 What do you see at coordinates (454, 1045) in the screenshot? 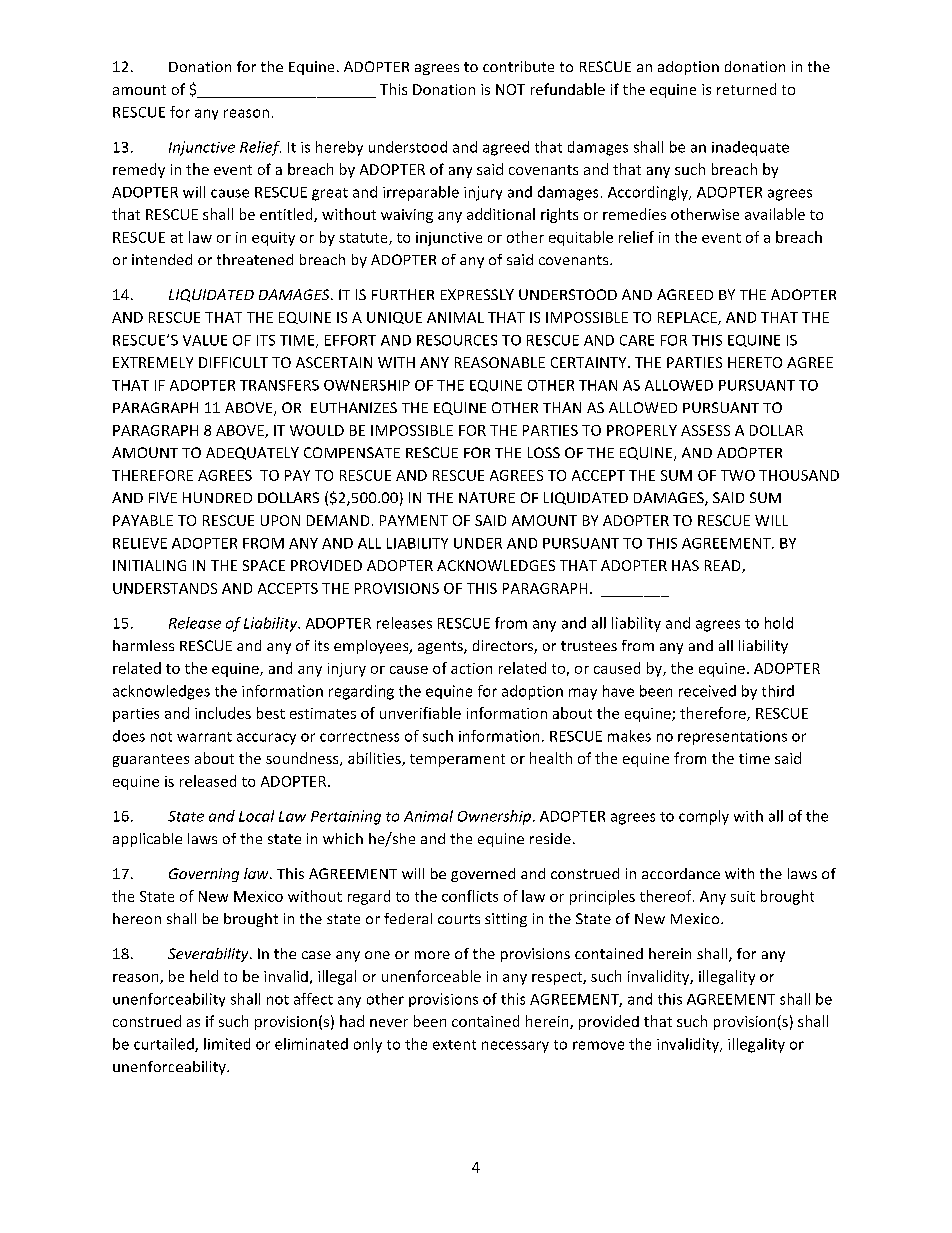
I see `extent` at bounding box center [454, 1045].
